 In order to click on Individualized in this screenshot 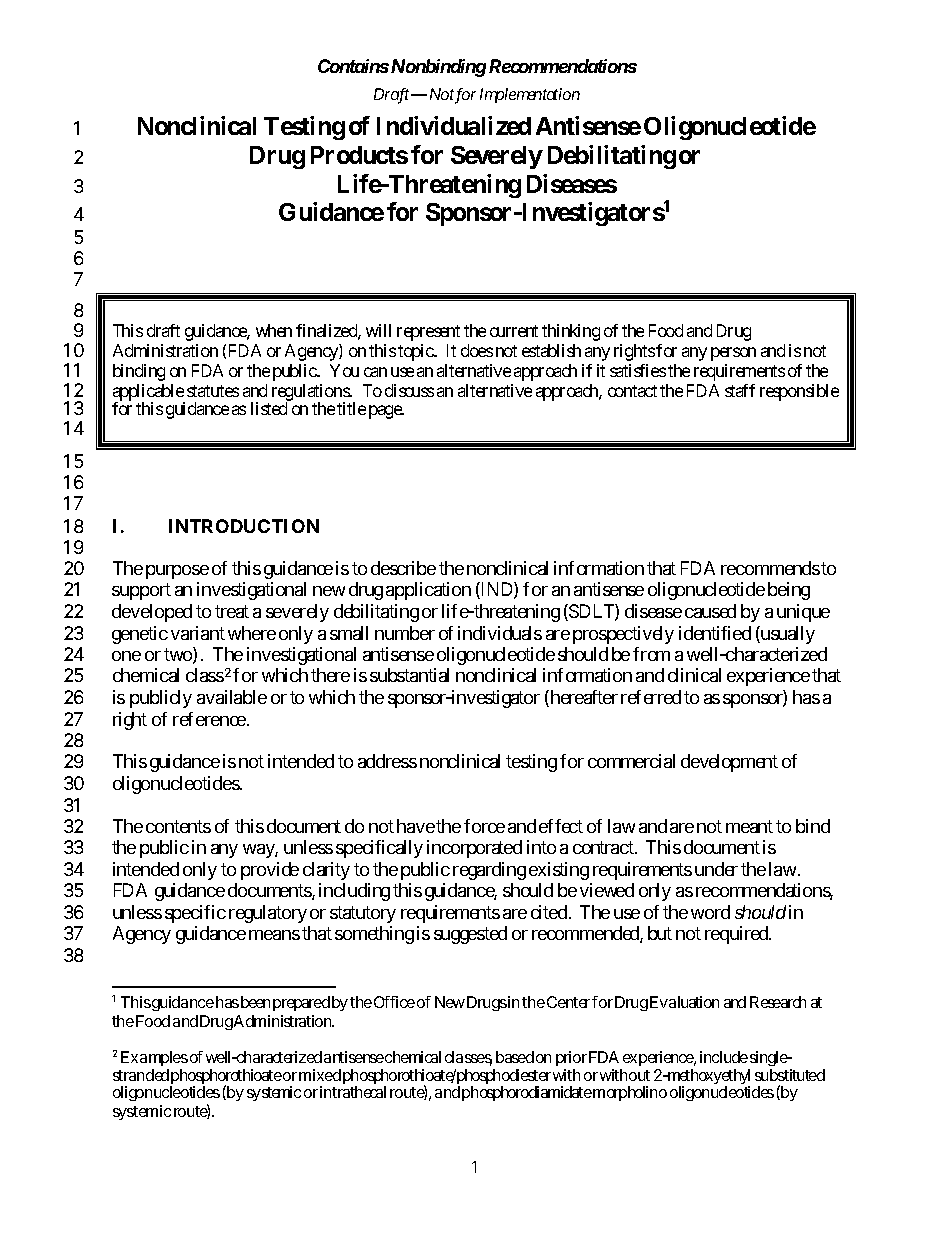, I will do `click(454, 125)`.
